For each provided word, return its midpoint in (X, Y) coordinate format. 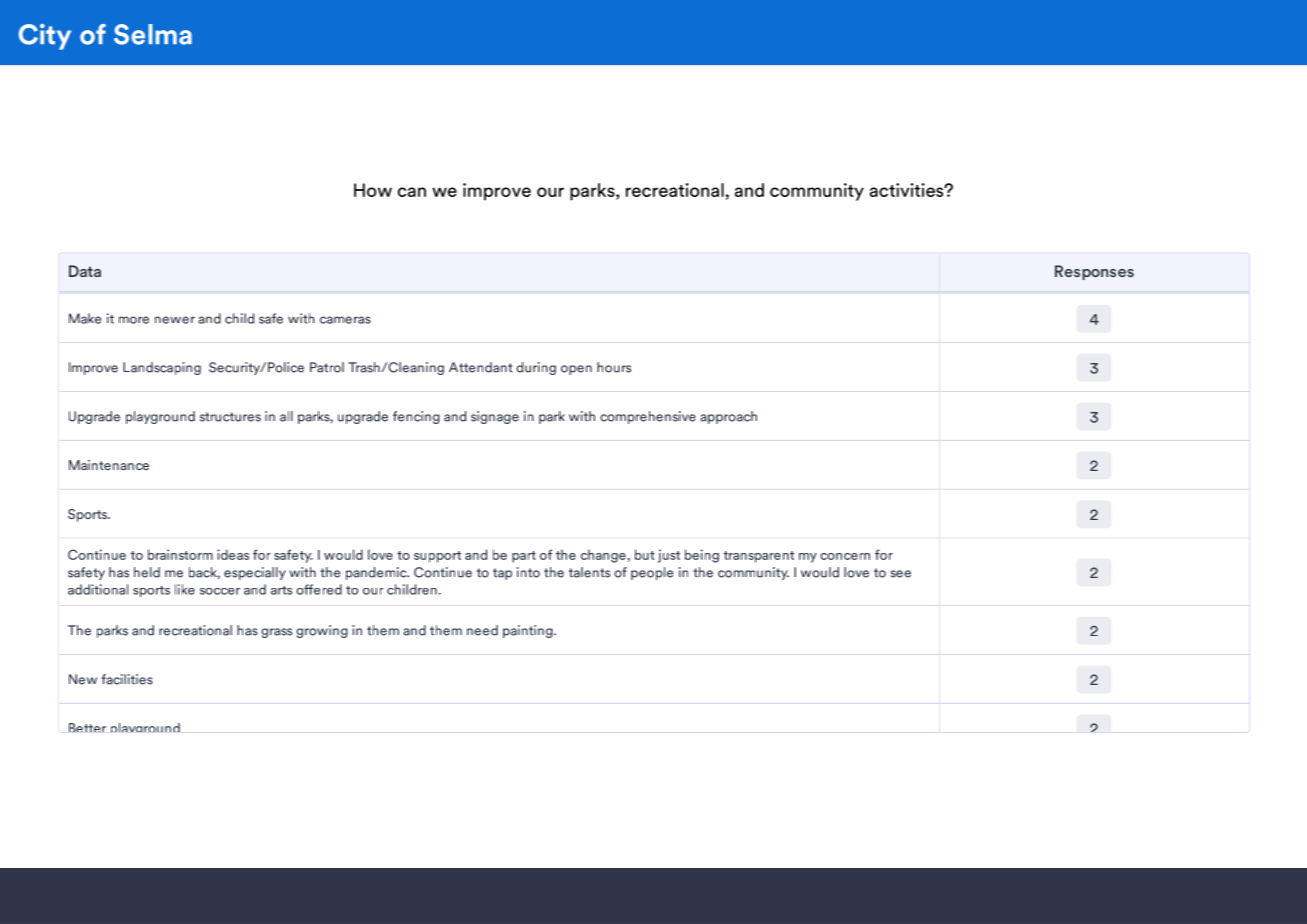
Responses (1094, 272)
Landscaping (162, 368)
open (576, 370)
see (901, 574)
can (412, 192)
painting (529, 631)
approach (728, 417)
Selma (153, 34)
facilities (127, 679)
